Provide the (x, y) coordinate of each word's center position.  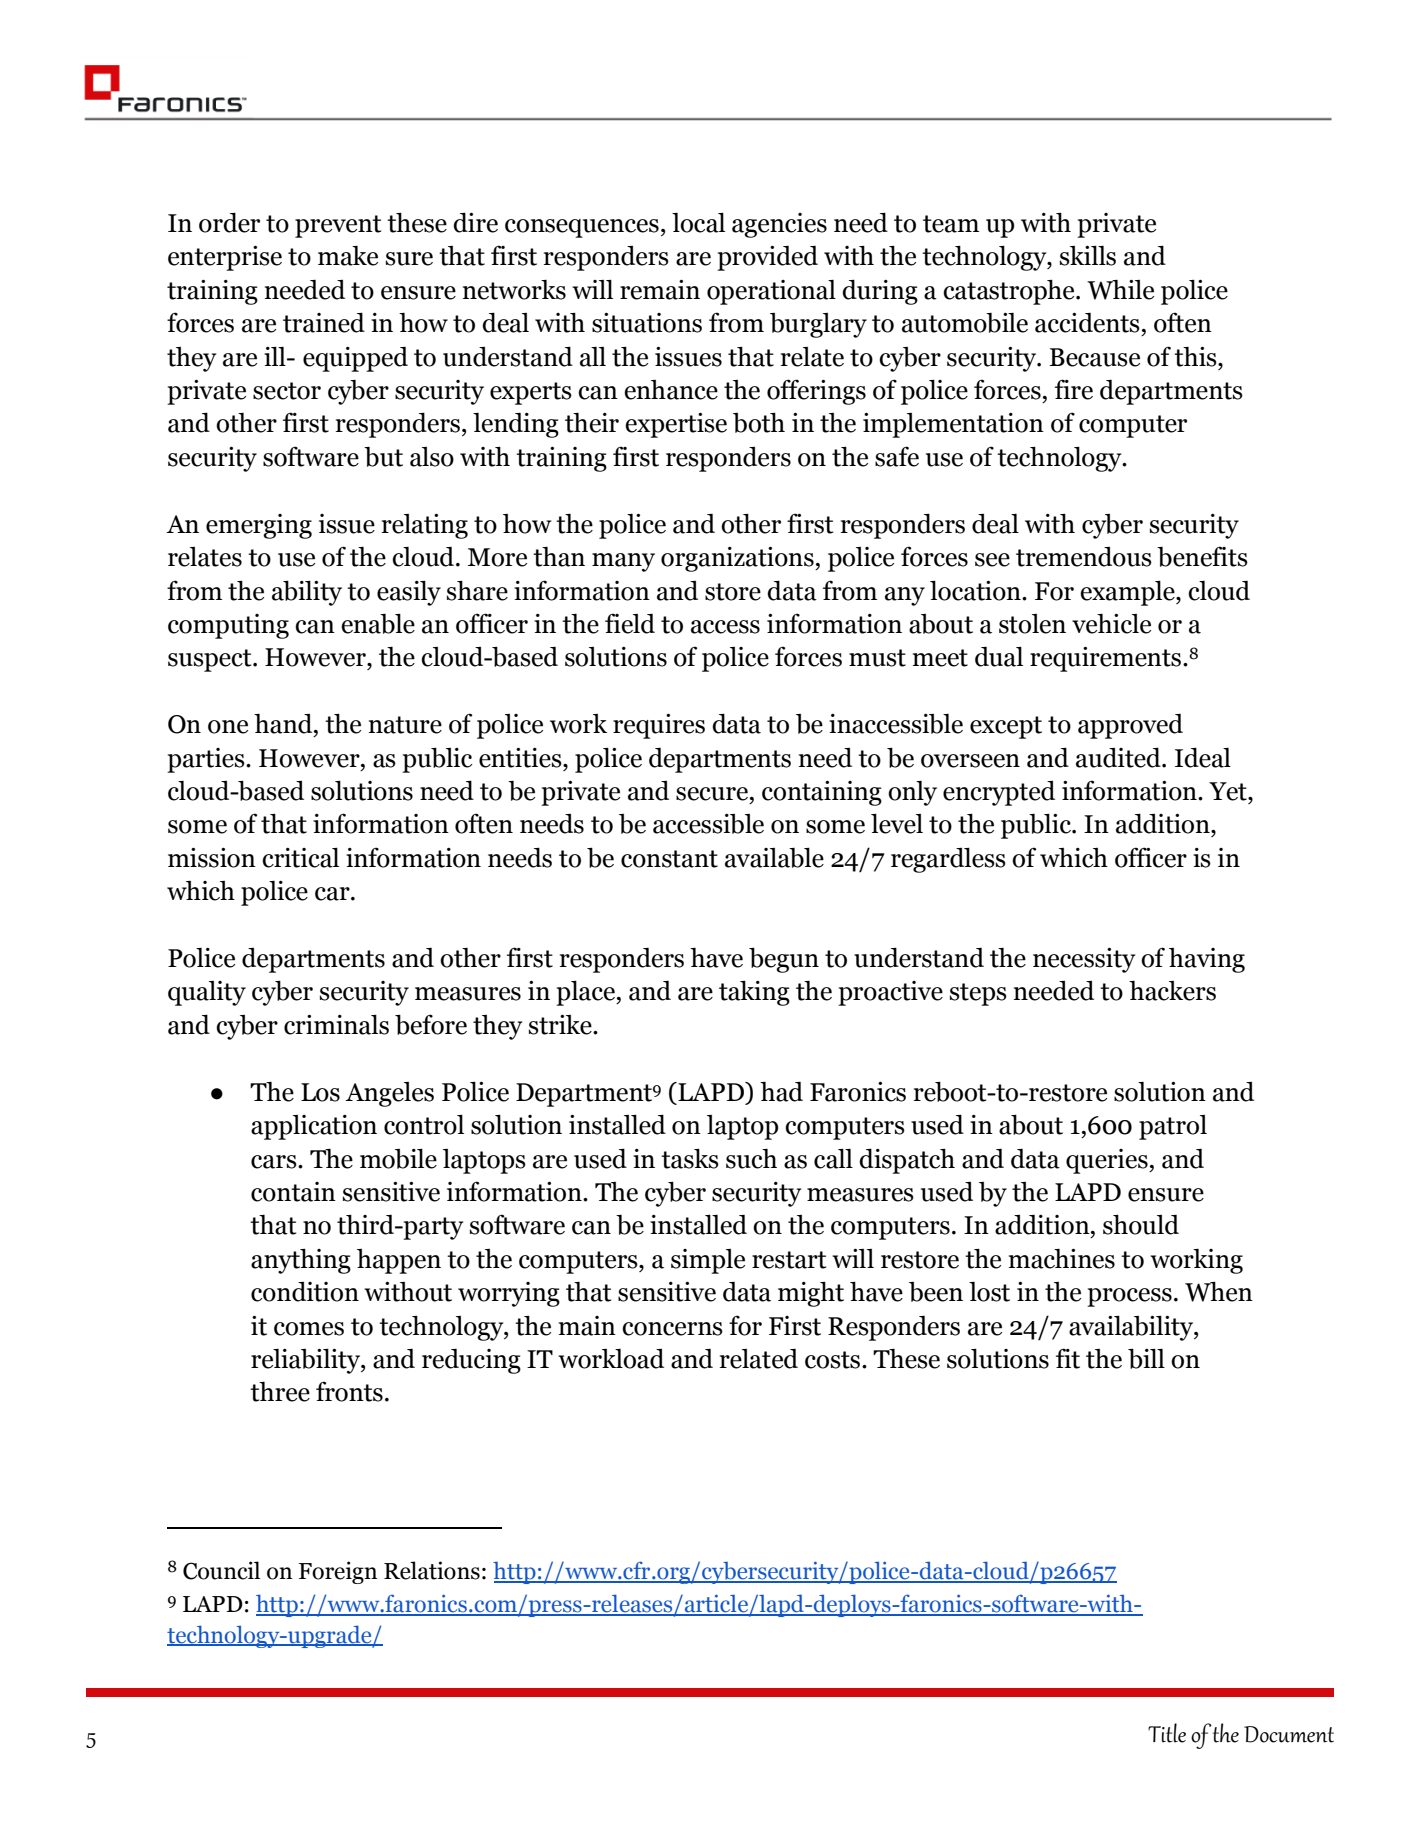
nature (405, 725)
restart (789, 1260)
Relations (432, 1570)
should (1141, 1225)
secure (712, 794)
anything (301, 1261)
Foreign (338, 1572)
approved (1130, 726)
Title (1167, 1733)
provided (767, 258)
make (348, 256)
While (1120, 290)
